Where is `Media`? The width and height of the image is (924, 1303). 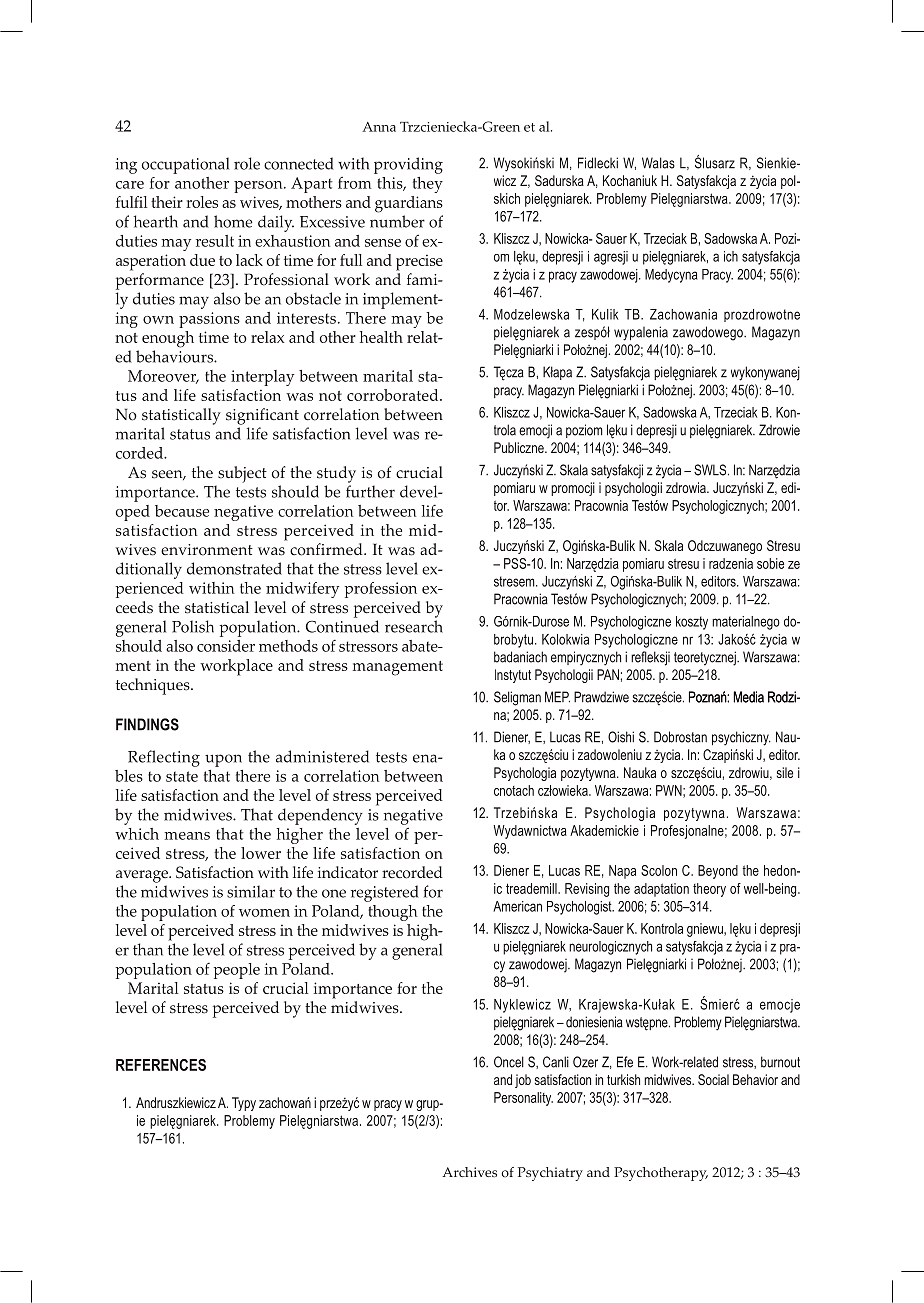
Media is located at coordinates (748, 697).
